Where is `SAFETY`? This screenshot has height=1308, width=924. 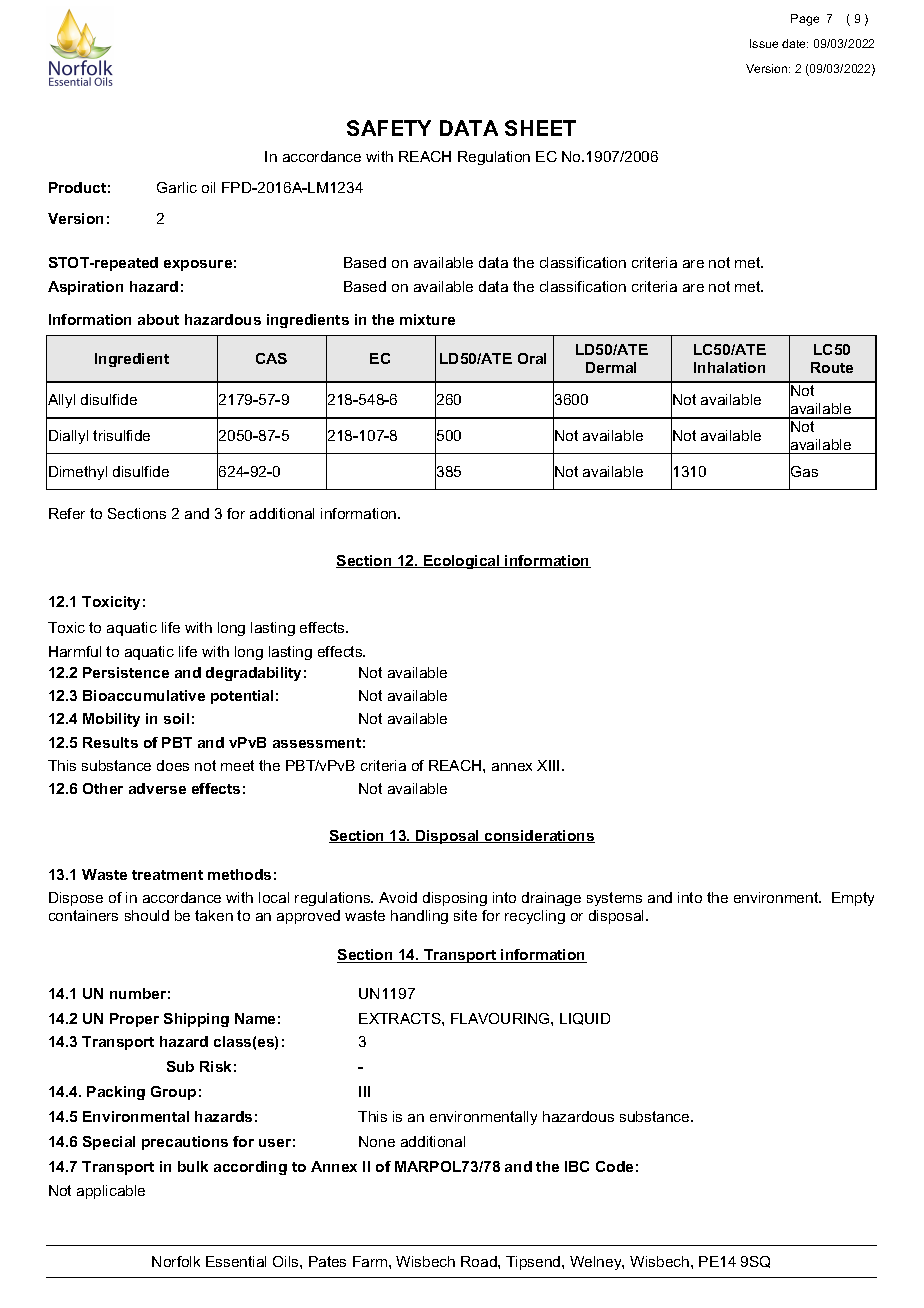
SAFETY is located at coordinates (389, 128).
